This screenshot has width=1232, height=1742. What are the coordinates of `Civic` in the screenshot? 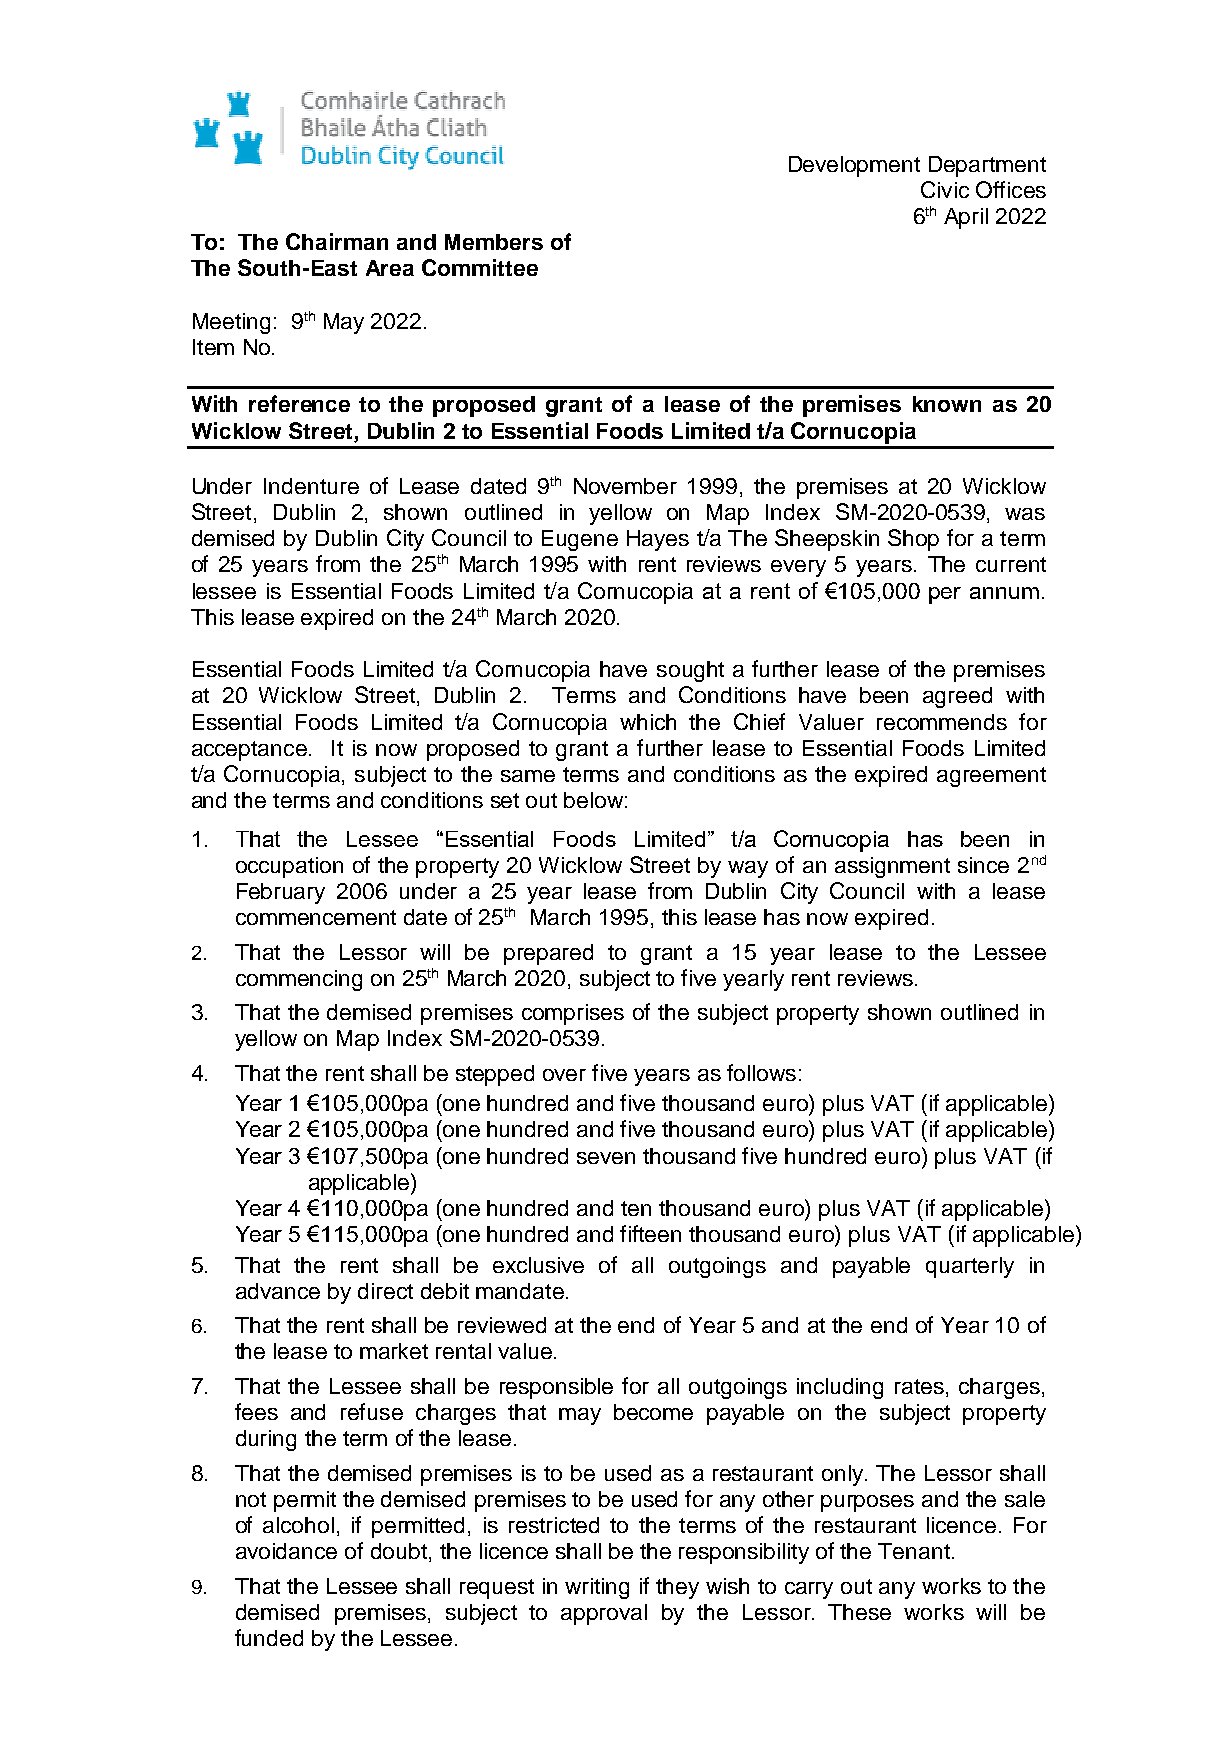 It's located at (945, 189).
